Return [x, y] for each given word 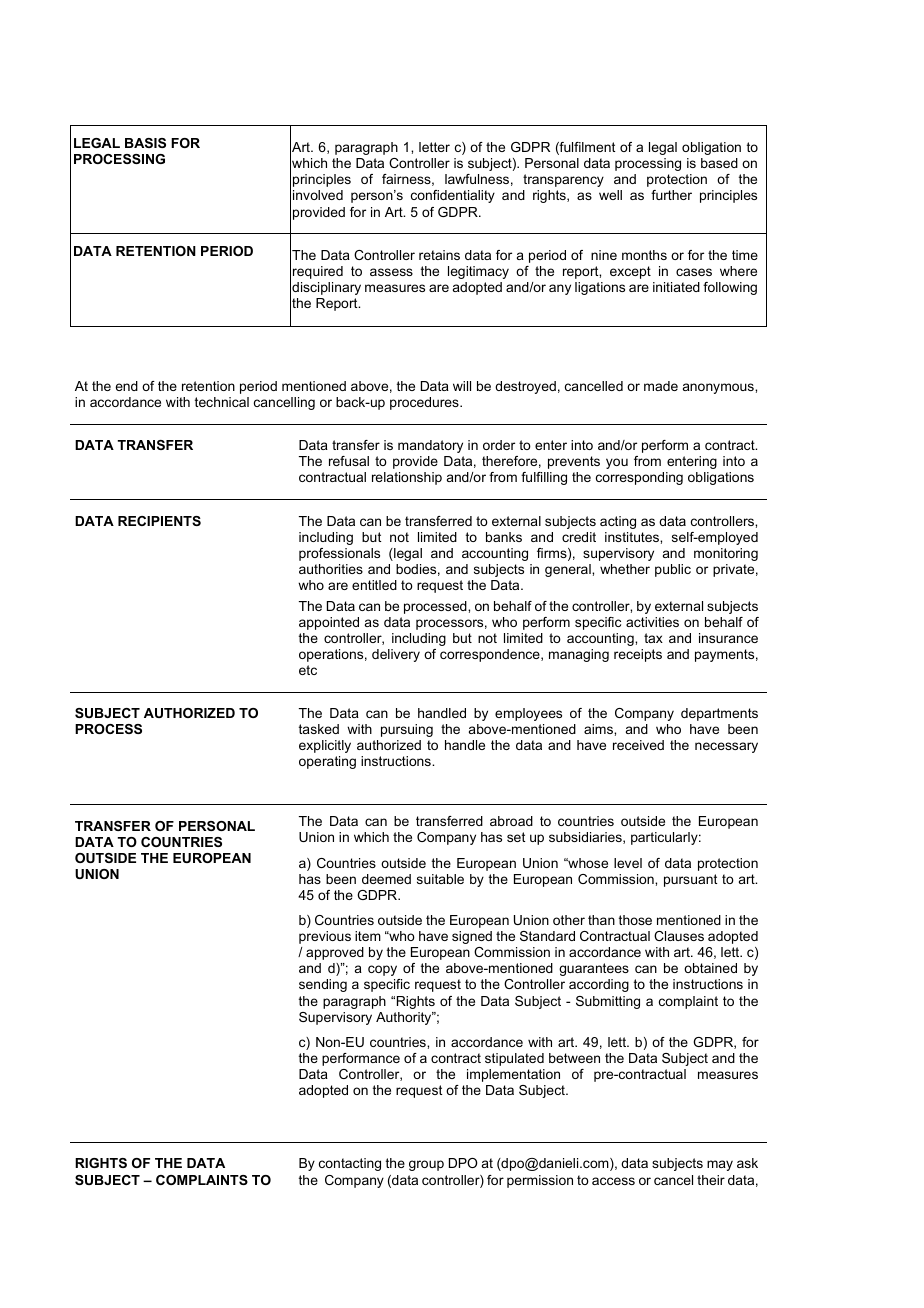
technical [222, 402]
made [661, 386]
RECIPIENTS [159, 521]
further [671, 195]
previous [325, 937]
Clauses [679, 936]
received [638, 745]
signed [472, 937]
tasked [319, 729]
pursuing [407, 730]
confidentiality [453, 196]
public [673, 570]
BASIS [145, 143]
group [426, 1165]
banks [504, 537]
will [462, 386]
